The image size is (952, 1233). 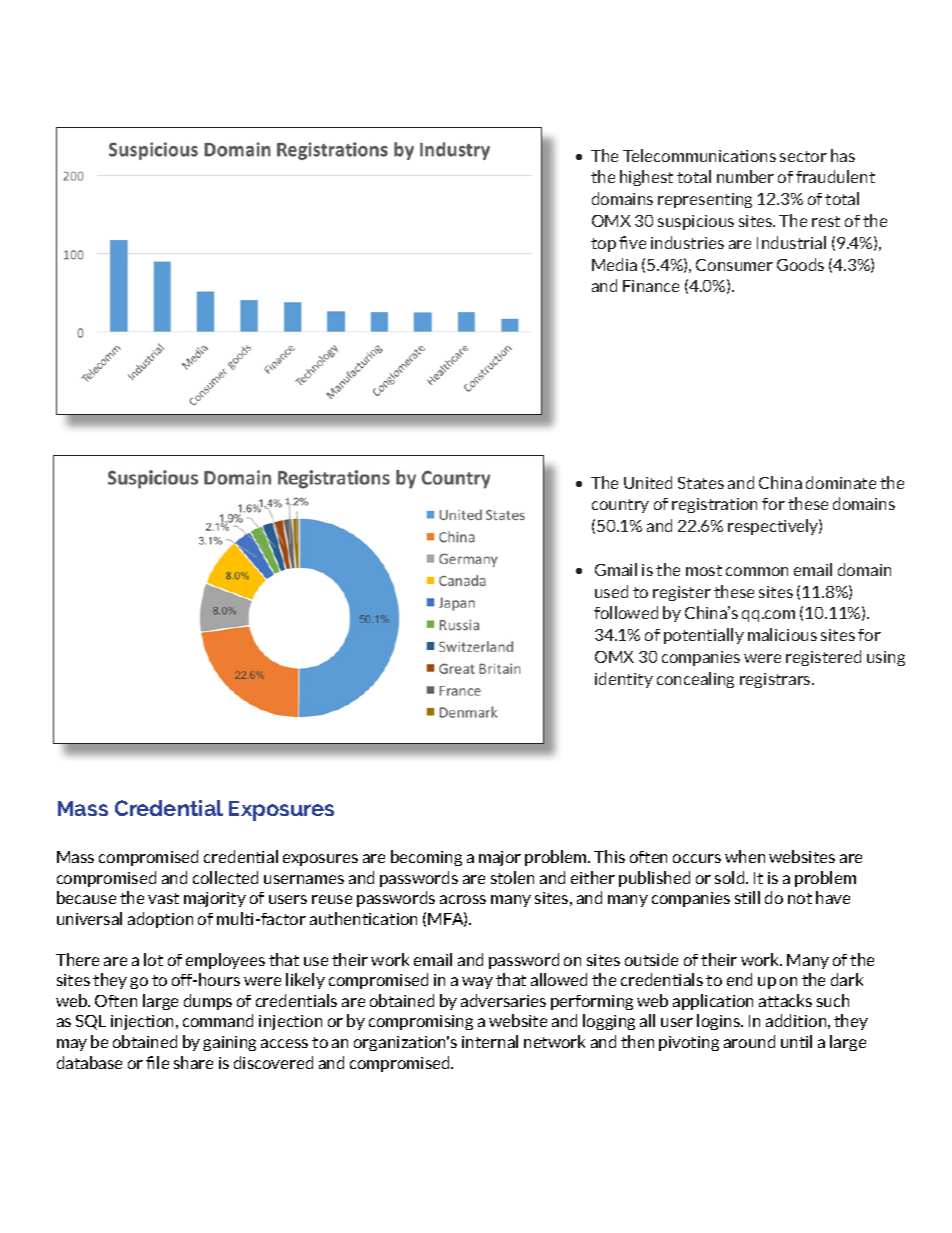 What do you see at coordinates (603, 245) in the image?
I see `top` at bounding box center [603, 245].
